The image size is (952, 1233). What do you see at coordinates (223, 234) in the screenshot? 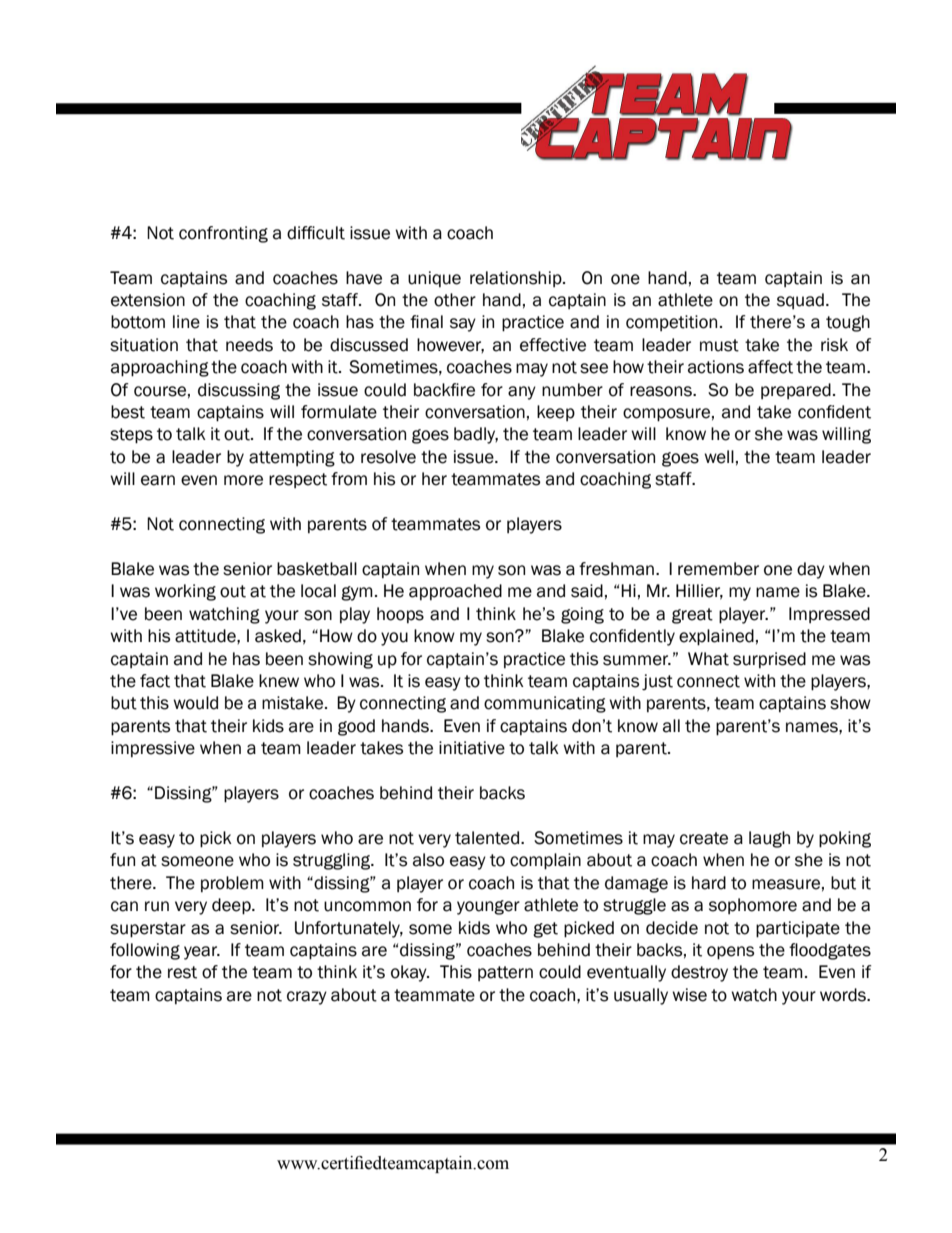
I see `confronting` at bounding box center [223, 234].
